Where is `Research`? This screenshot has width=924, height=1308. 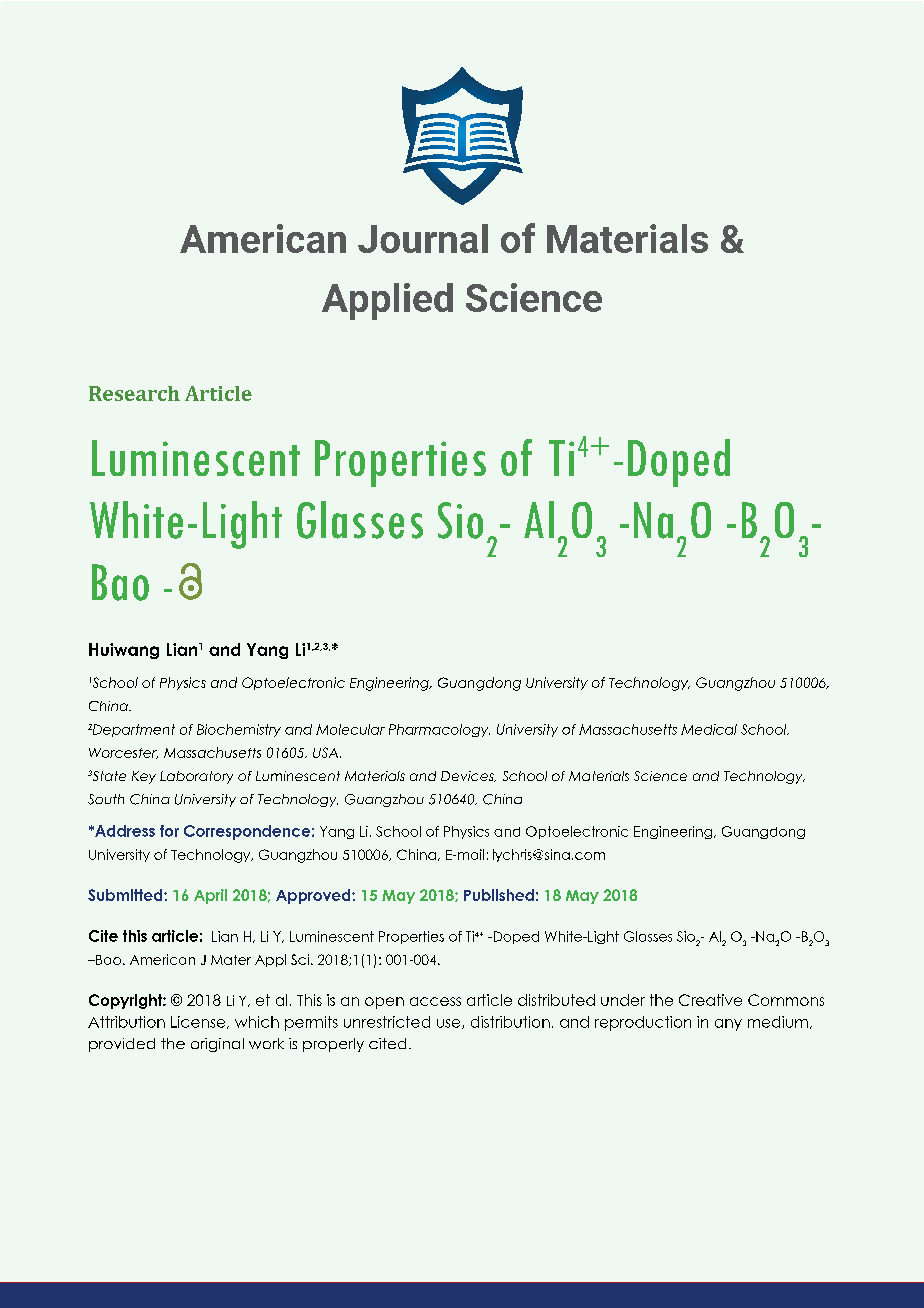
Research is located at coordinates (134, 393).
